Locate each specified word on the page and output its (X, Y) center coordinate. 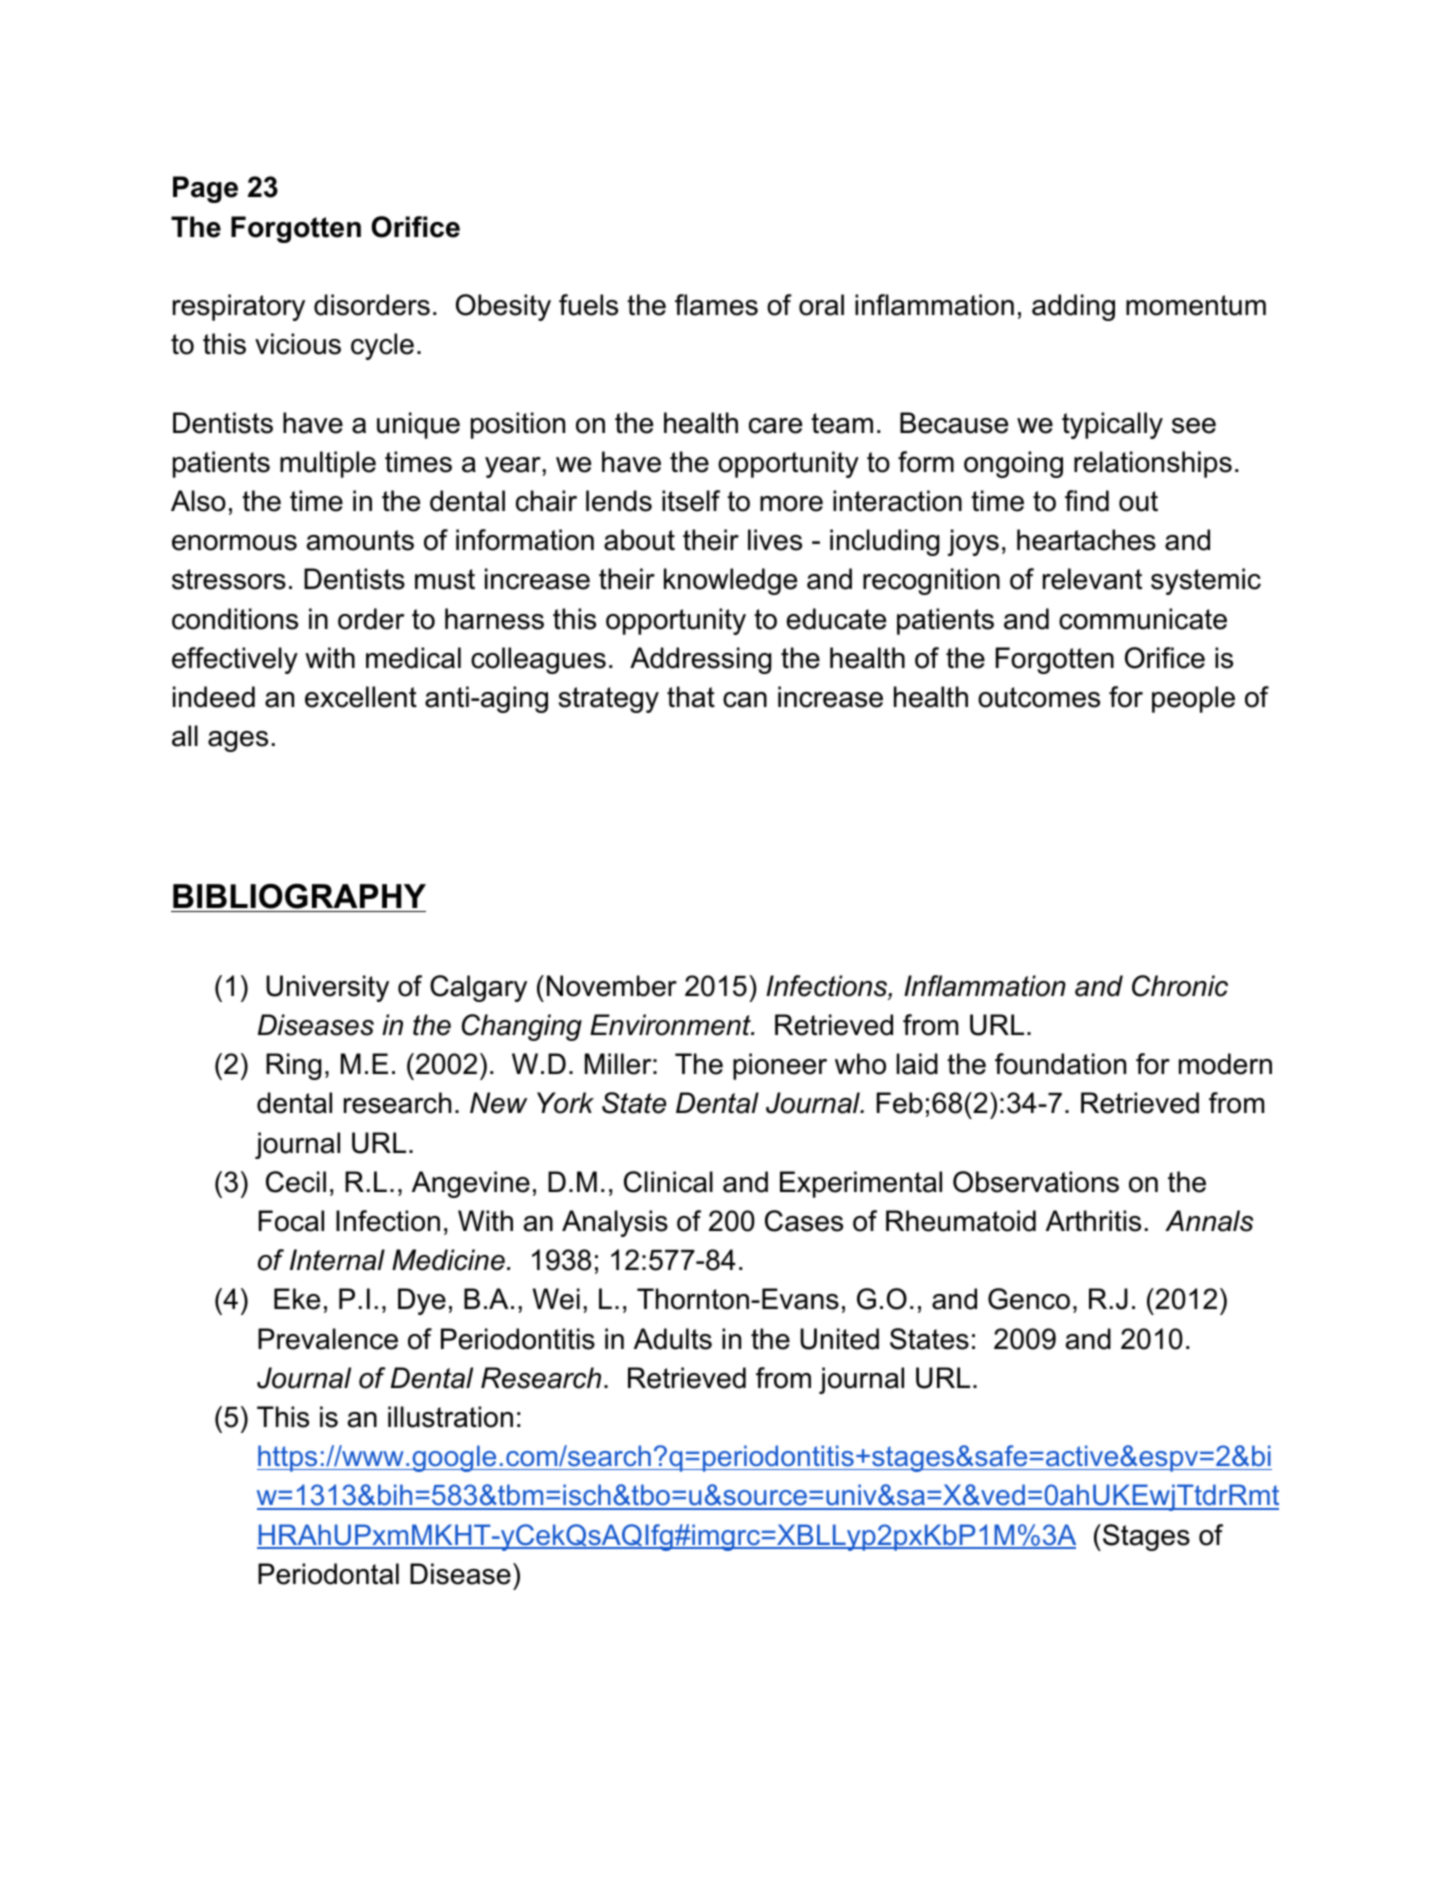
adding (1073, 307)
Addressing (701, 660)
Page (205, 189)
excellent (361, 697)
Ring (294, 1066)
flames (716, 305)
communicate (1143, 619)
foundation (1060, 1064)
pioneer (780, 1066)
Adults (673, 1339)
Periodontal (328, 1574)
